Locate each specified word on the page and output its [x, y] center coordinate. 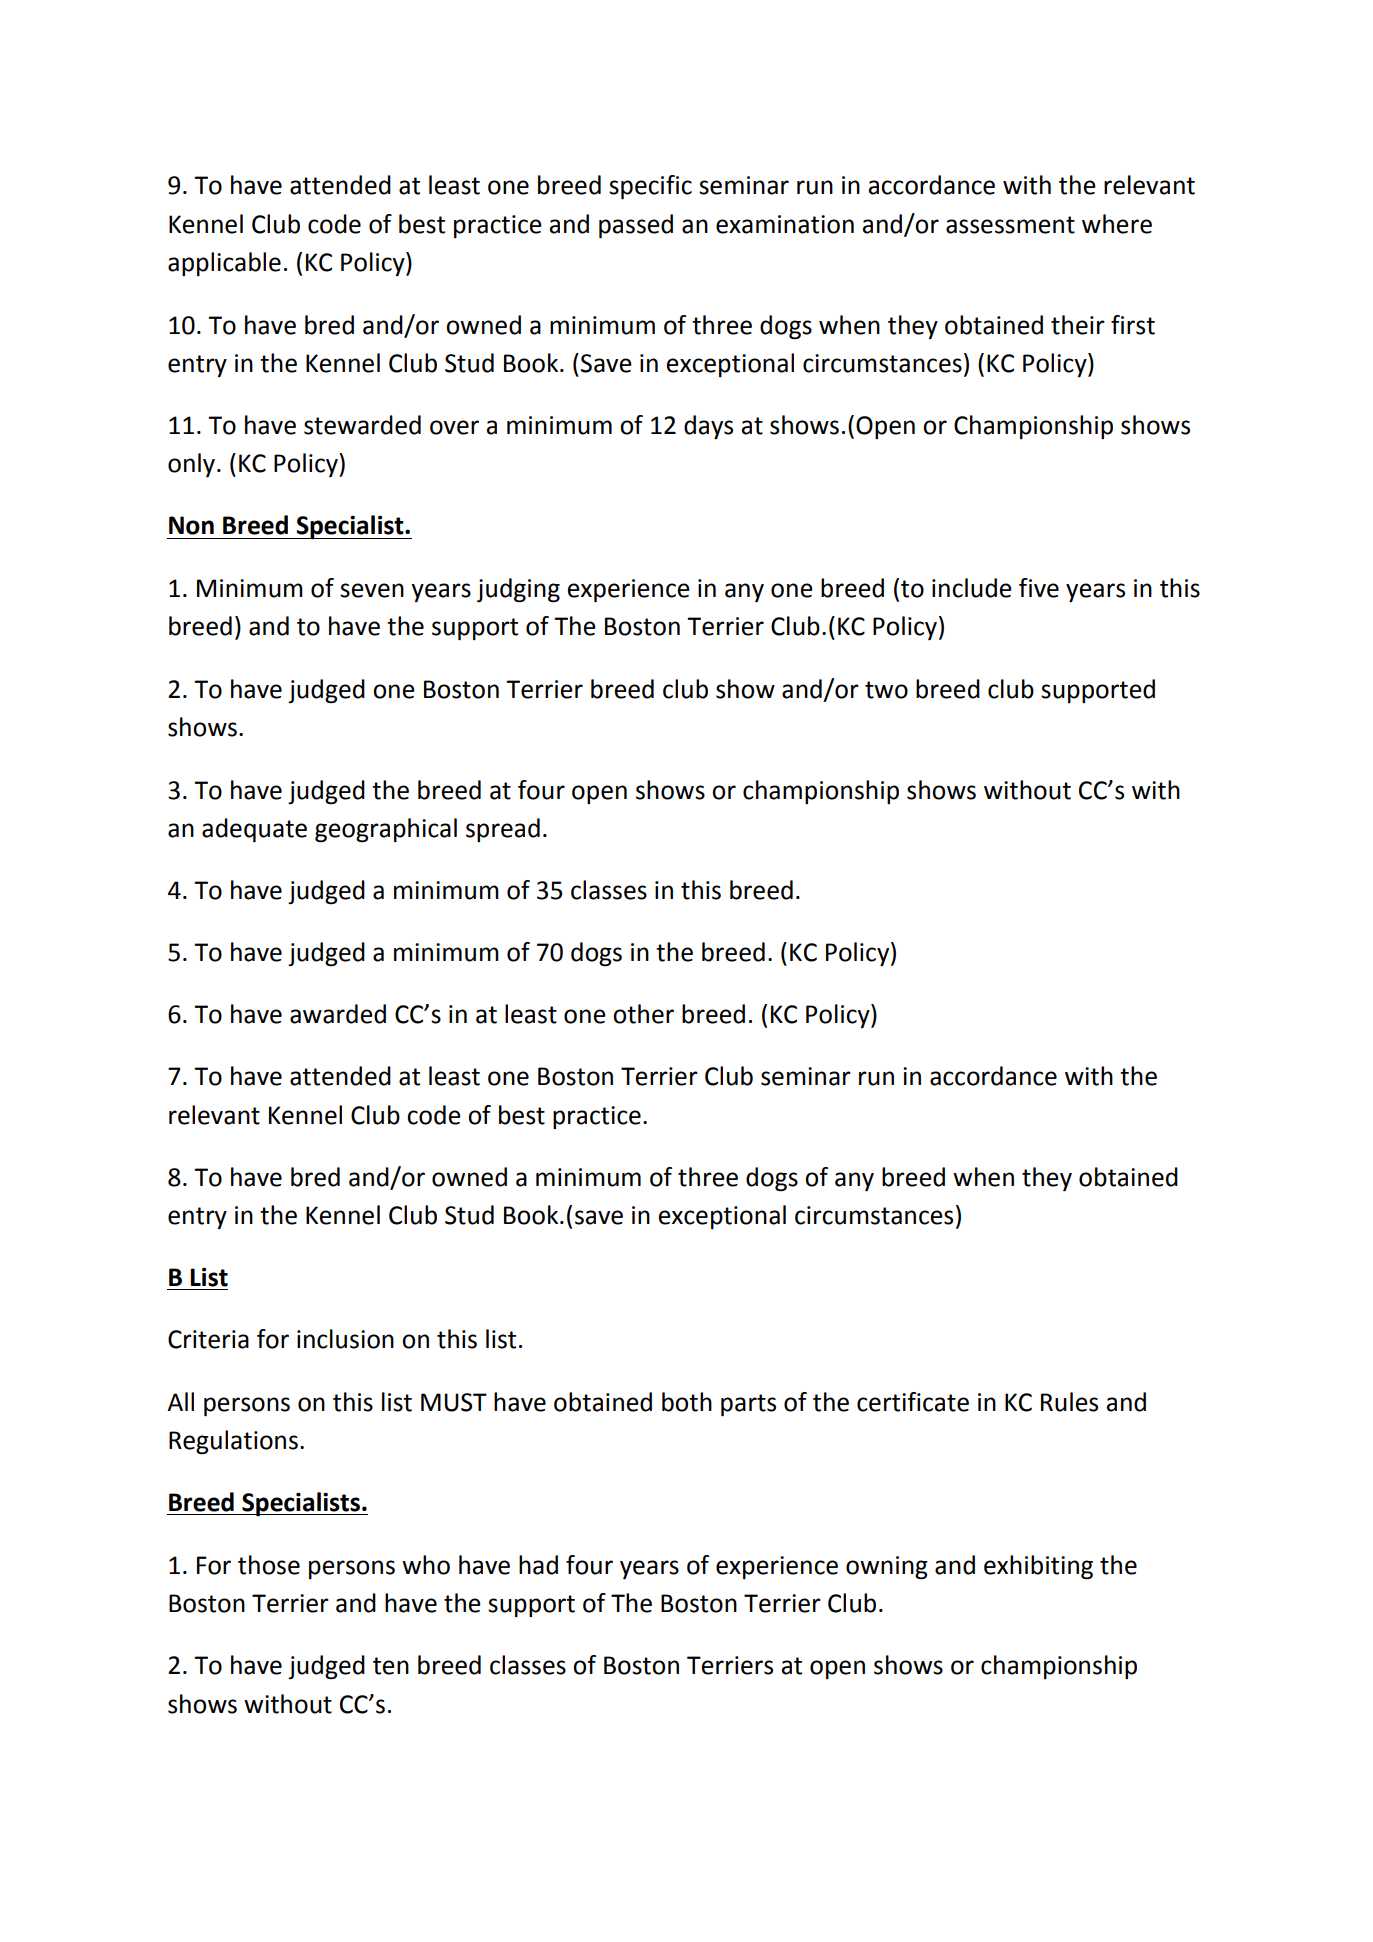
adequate [254, 830]
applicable [224, 264]
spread [503, 830]
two [886, 690]
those [269, 1565]
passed [636, 226]
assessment [1010, 225]
